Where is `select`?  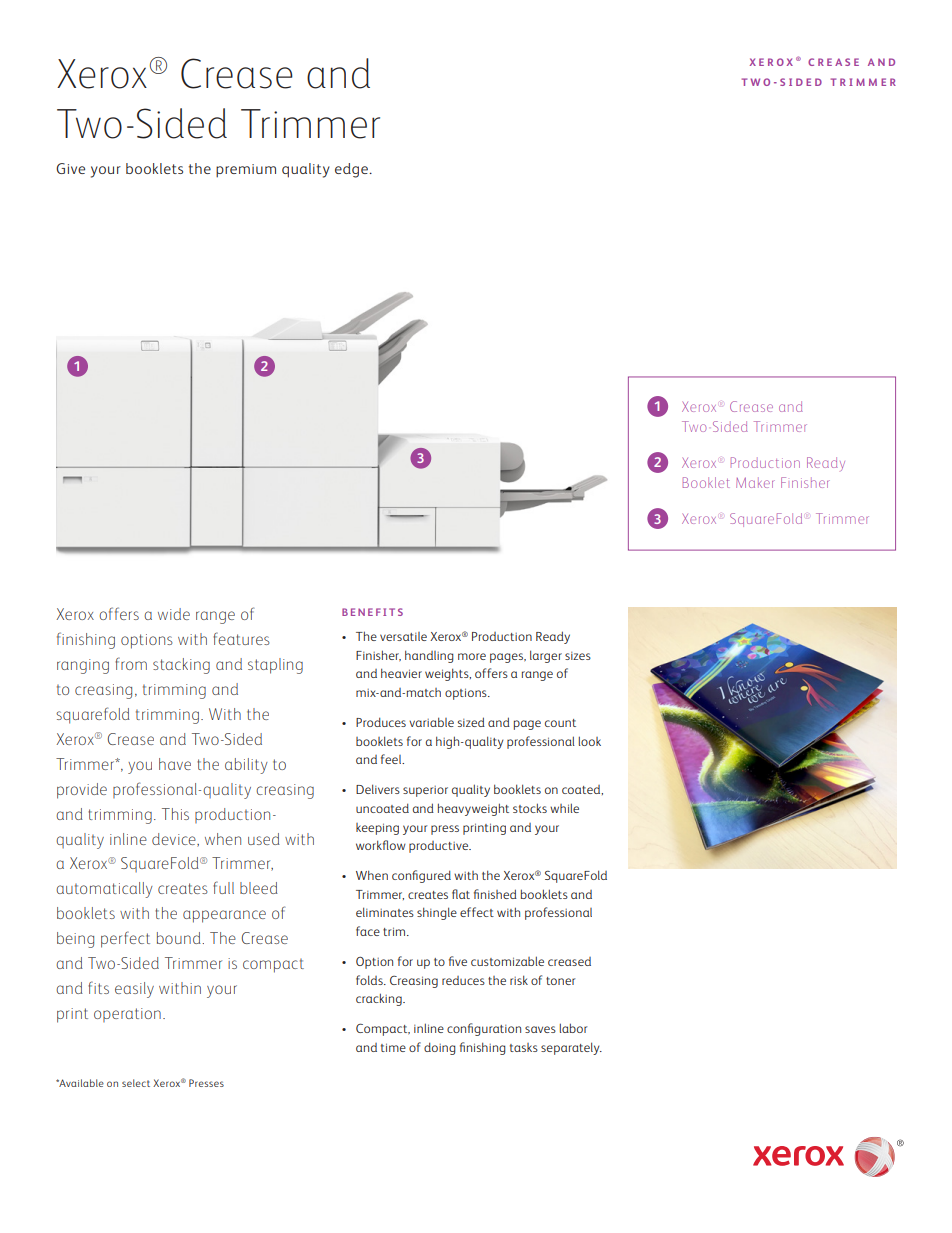
select is located at coordinates (136, 1083).
